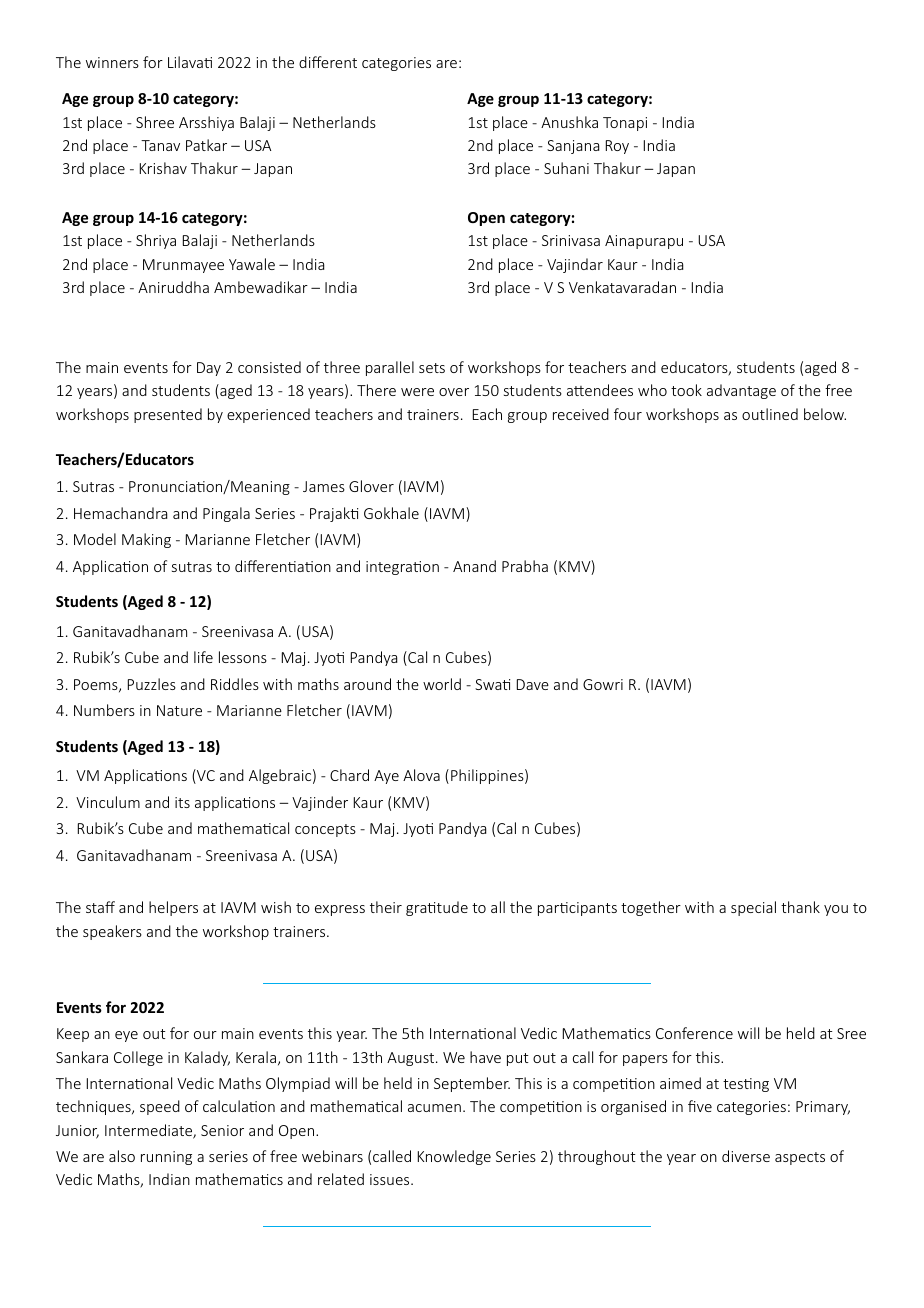 This screenshot has height=1308, width=924. Describe the element at coordinates (533, 684) in the screenshot. I see `Dave` at that location.
